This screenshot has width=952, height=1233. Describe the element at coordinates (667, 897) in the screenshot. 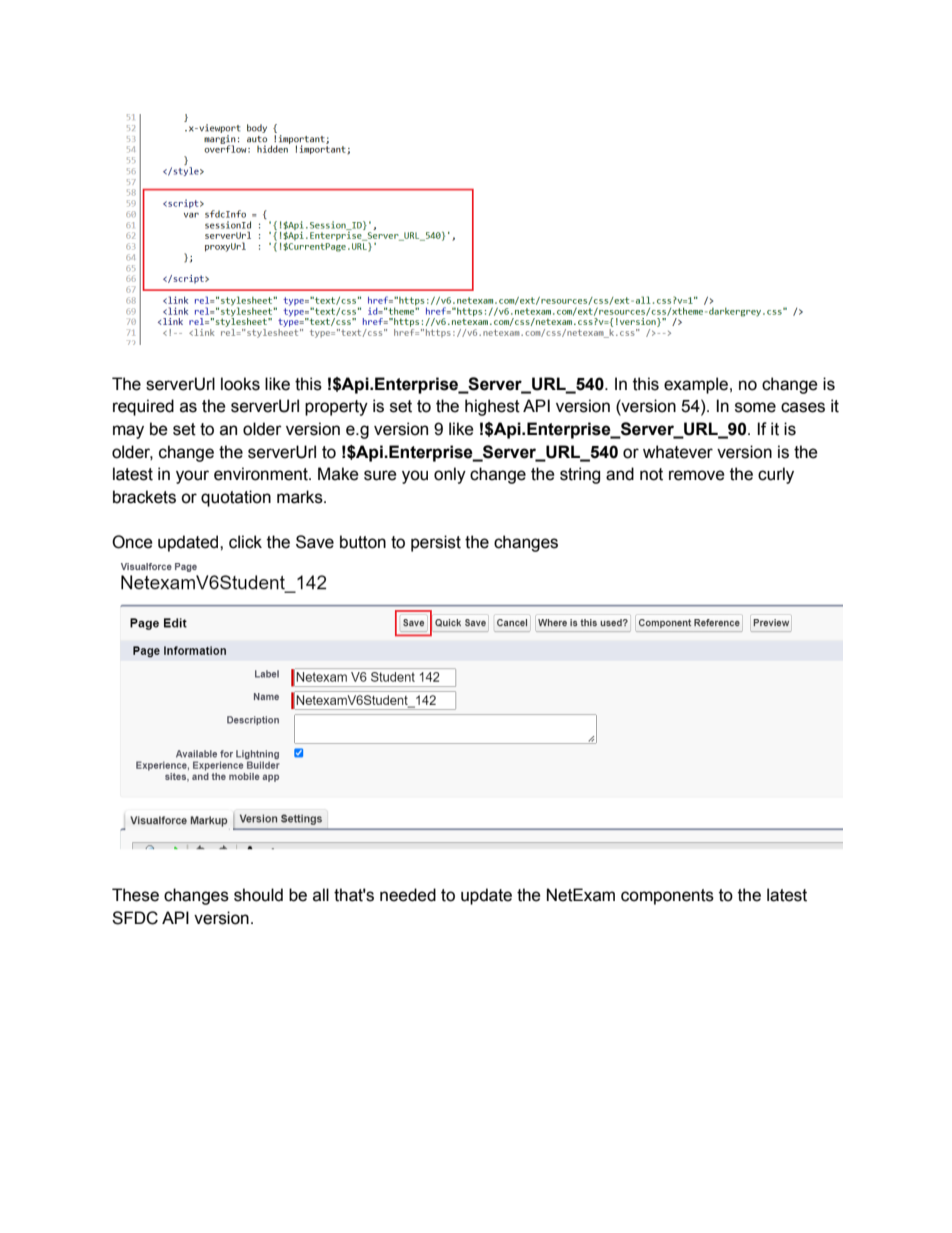

I see `components` at that location.
